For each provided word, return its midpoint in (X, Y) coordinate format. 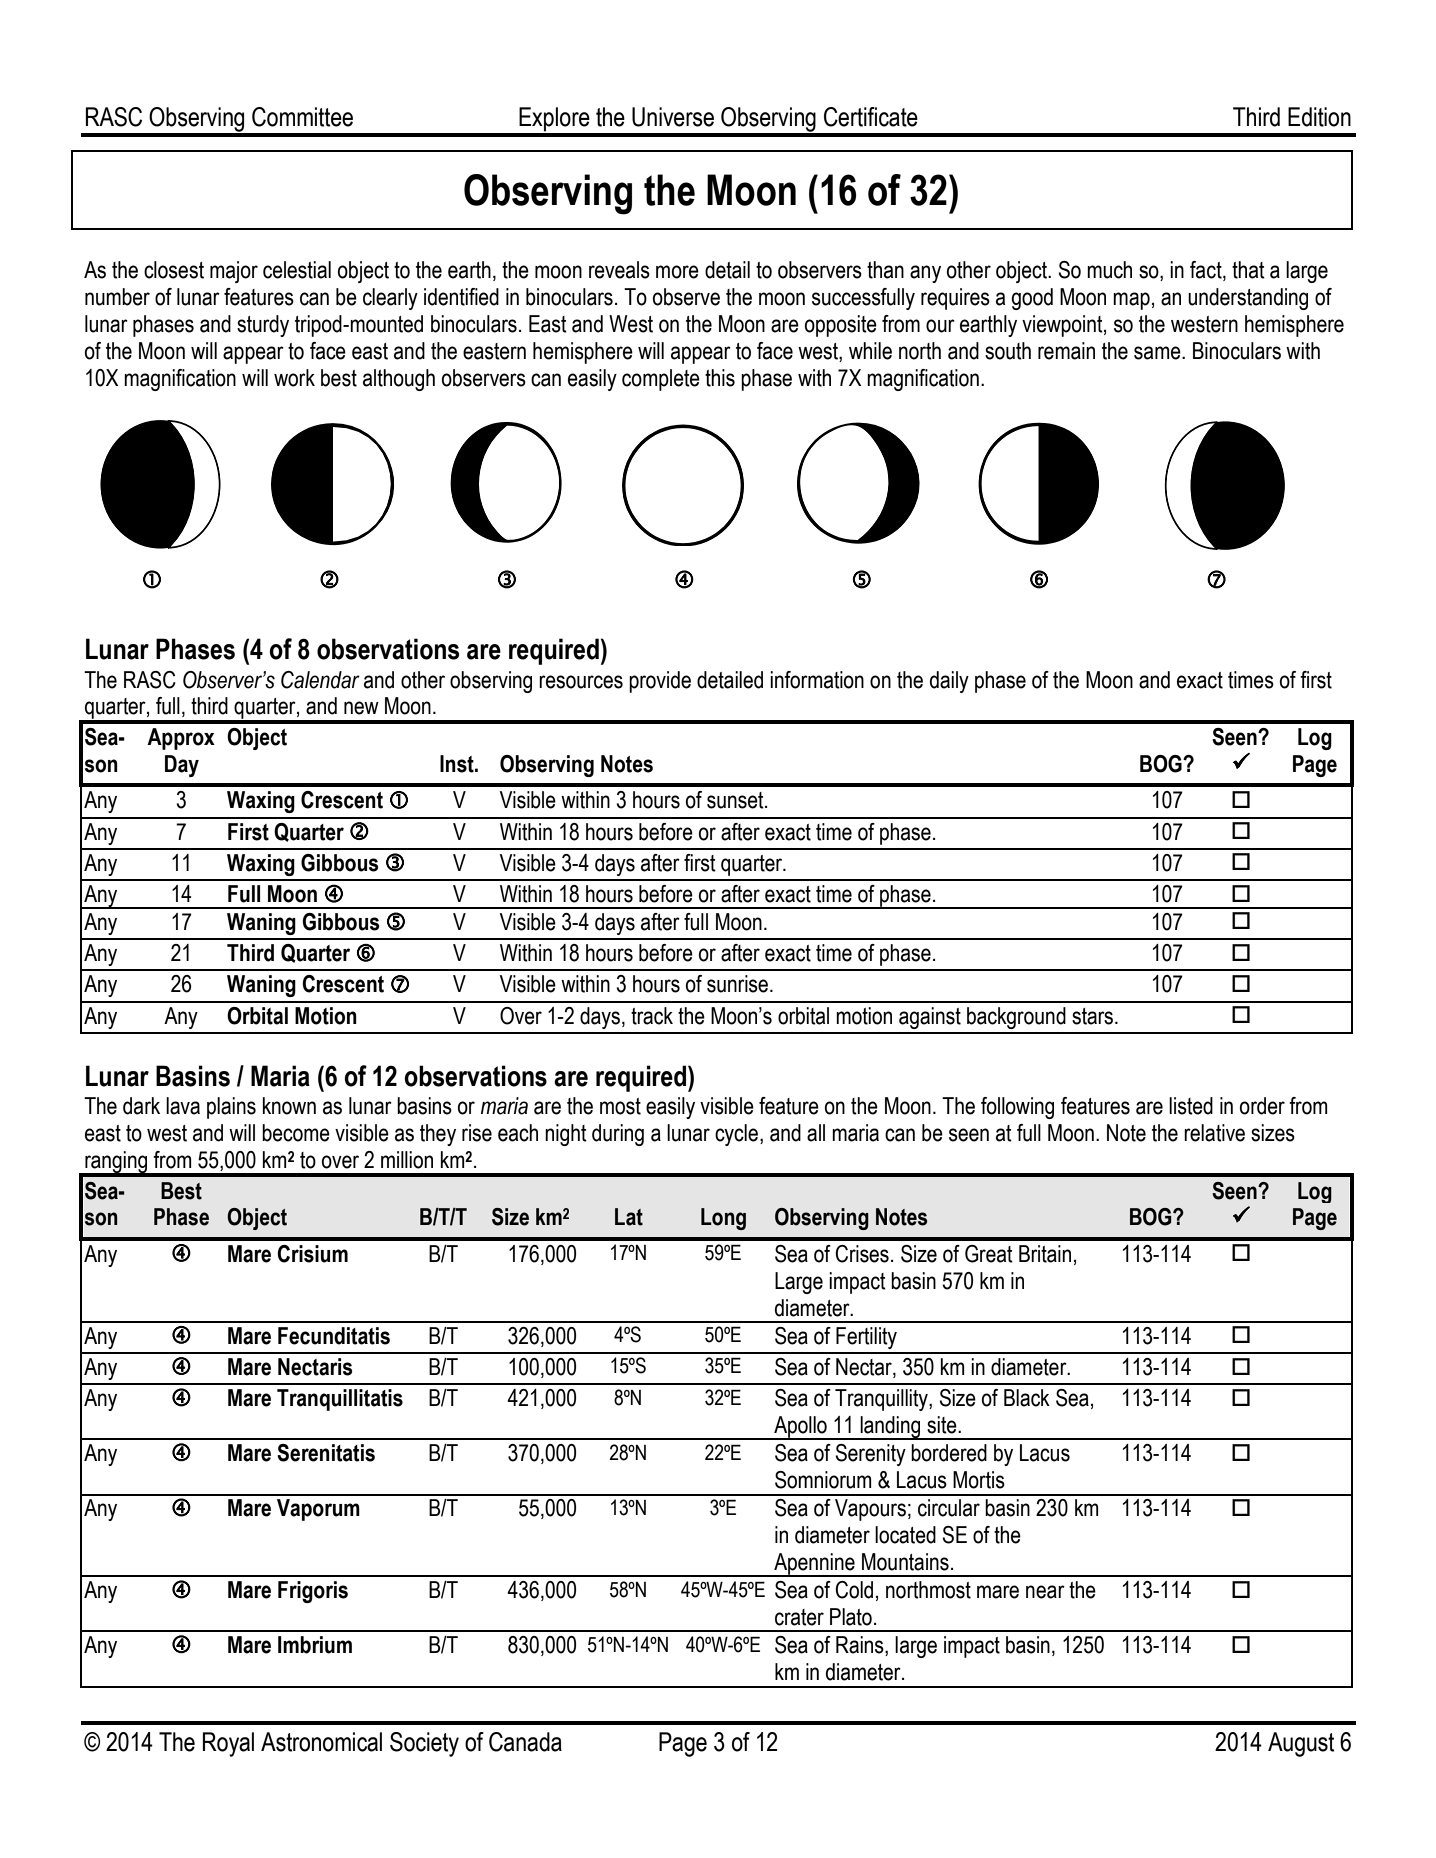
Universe (673, 117)
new (361, 708)
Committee (302, 117)
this (720, 378)
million (407, 1160)
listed (1191, 1106)
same (1158, 353)
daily (949, 682)
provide (660, 682)
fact (1207, 271)
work (294, 378)
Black (1027, 1398)
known (289, 1106)
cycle (736, 1135)
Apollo (800, 1428)
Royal (228, 1744)
